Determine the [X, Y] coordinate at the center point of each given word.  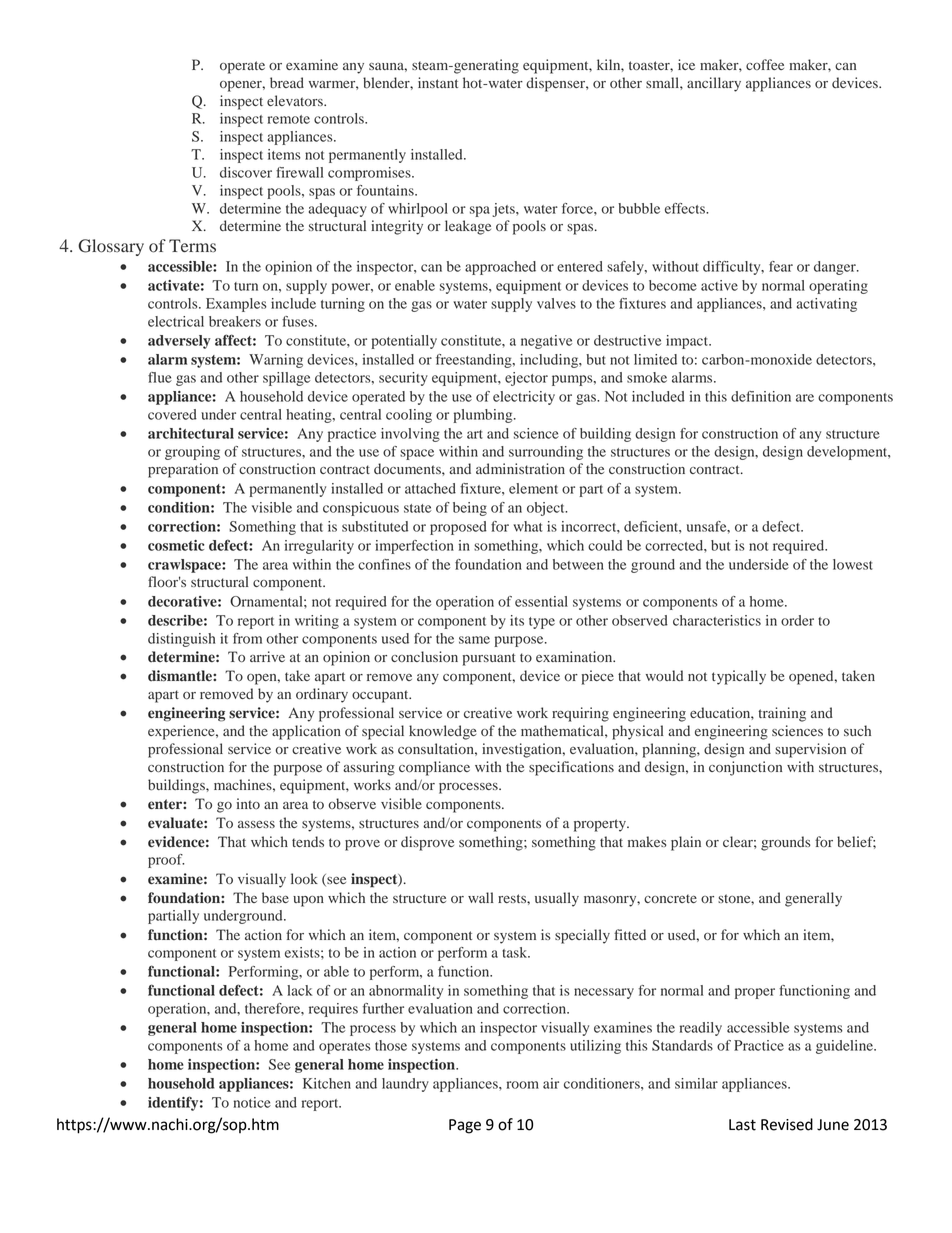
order [797, 620]
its [517, 620]
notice [252, 1102]
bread [287, 83]
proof [166, 861]
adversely [179, 342]
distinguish [181, 640]
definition [761, 396]
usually [557, 899]
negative [546, 342]
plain [686, 843]
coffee [765, 64]
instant [438, 82]
